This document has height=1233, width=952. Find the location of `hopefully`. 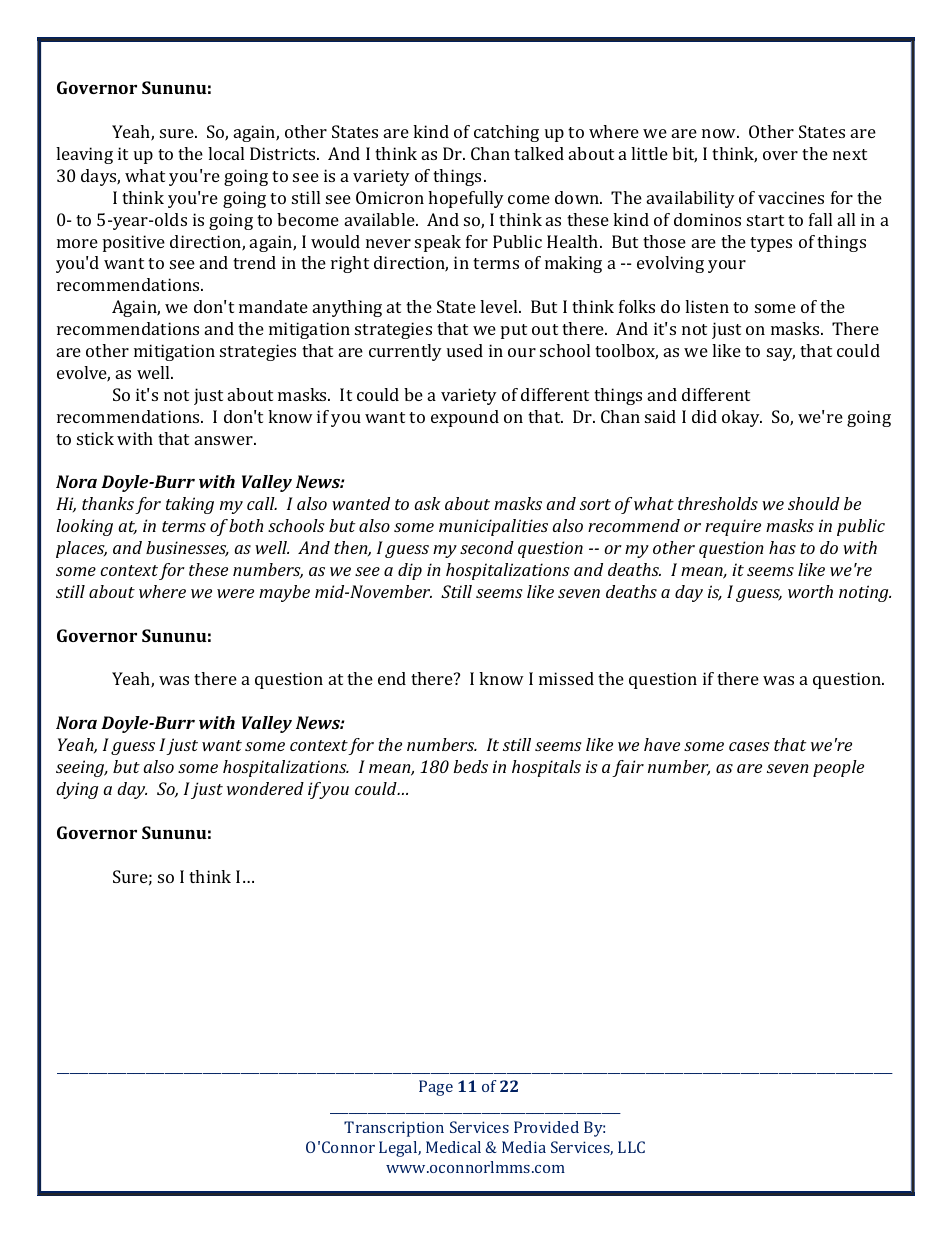

hopefully is located at coordinates (466, 199).
